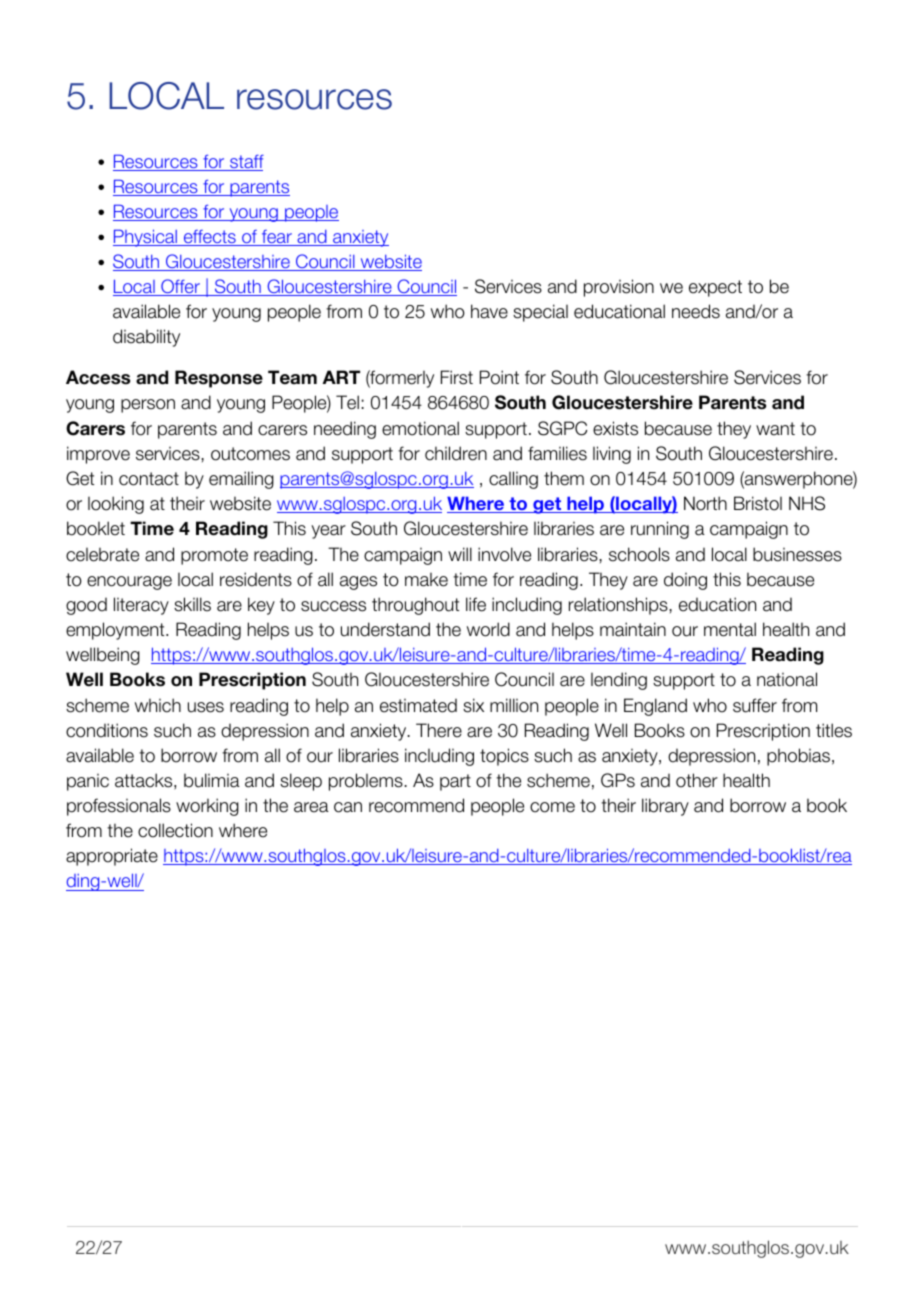 The image size is (924, 1308). Describe the element at coordinates (513, 480) in the screenshot. I see `calling` at that location.
